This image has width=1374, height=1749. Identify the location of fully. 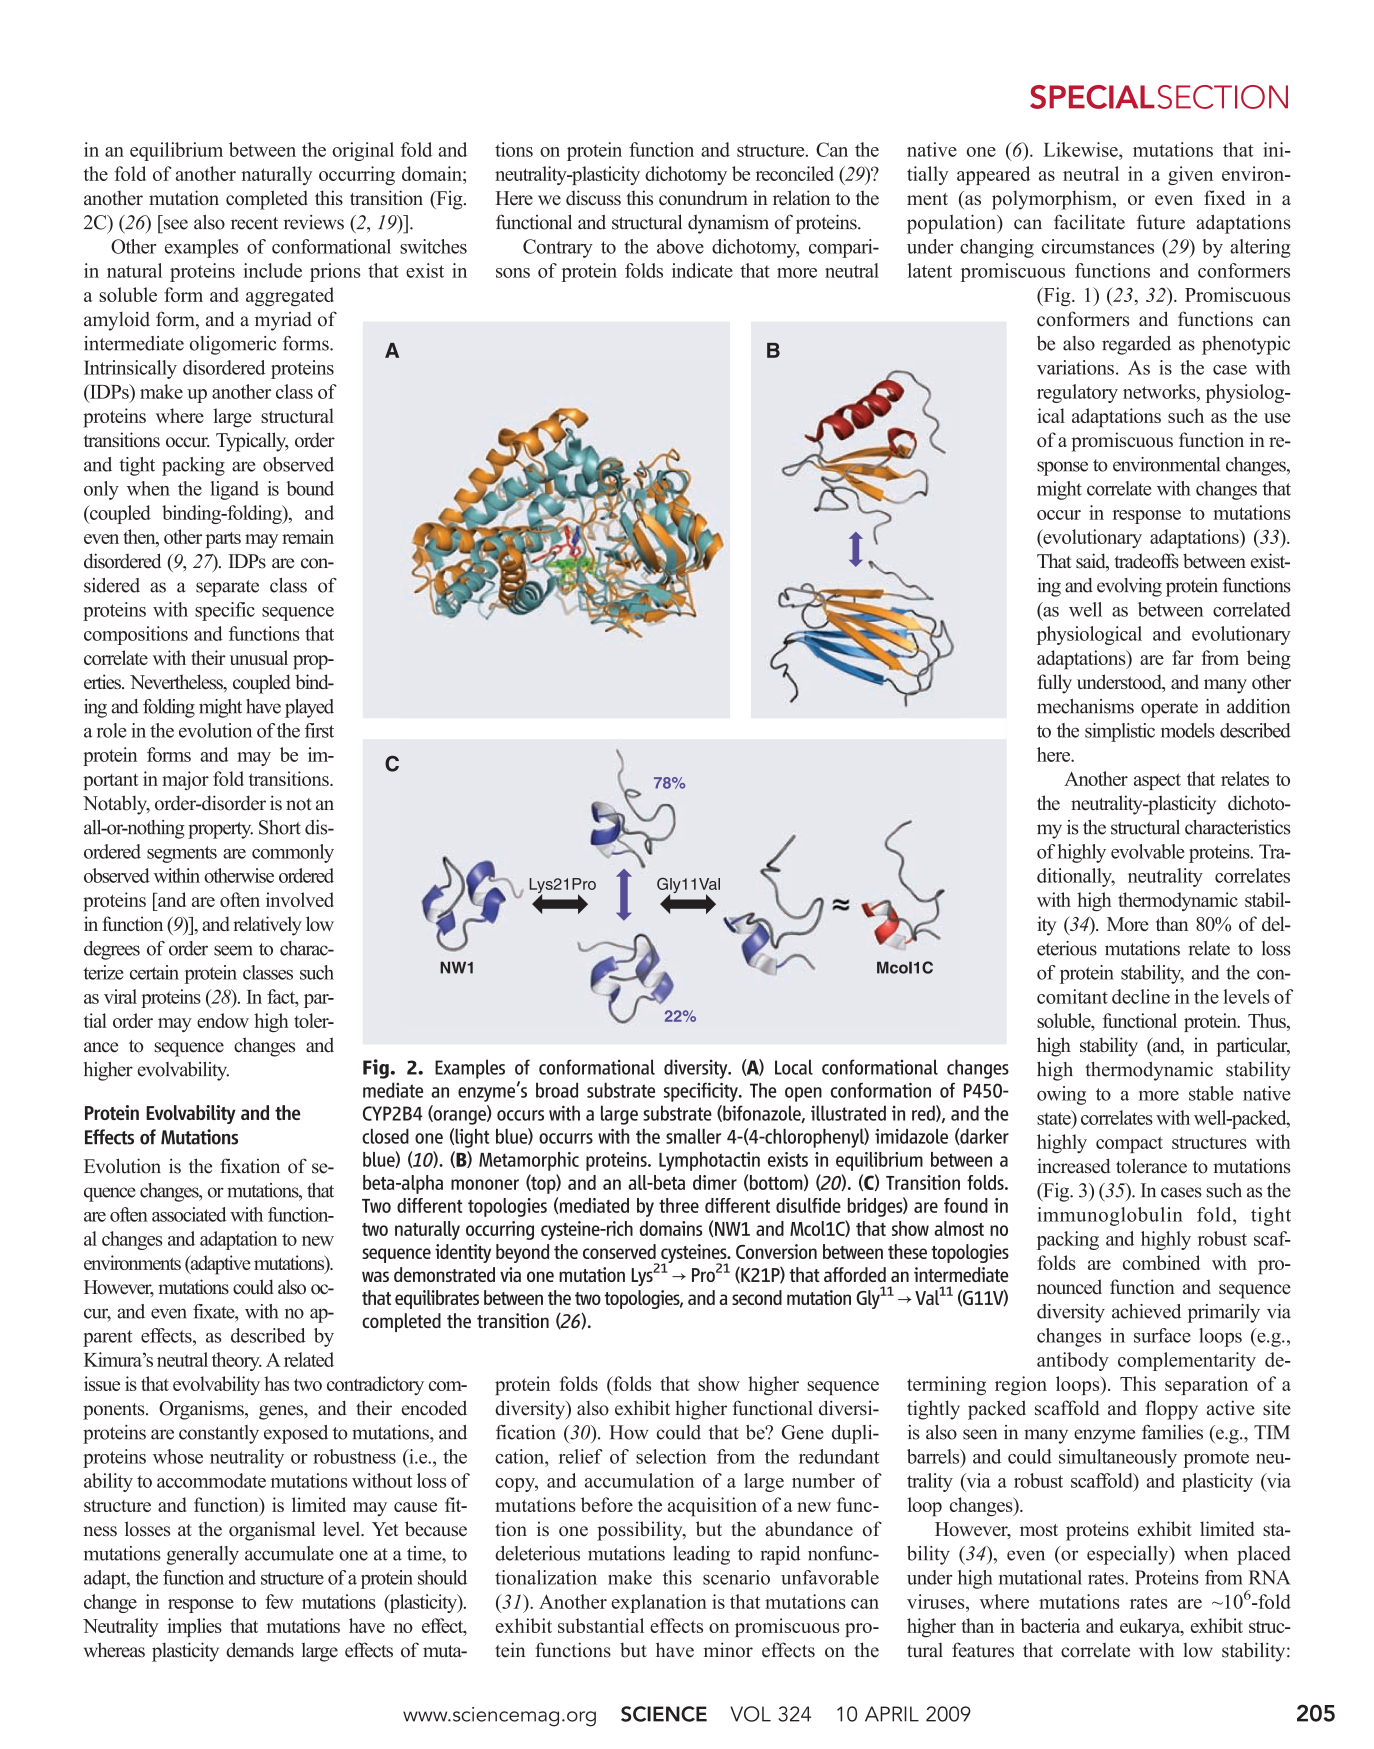
(1055, 684).
